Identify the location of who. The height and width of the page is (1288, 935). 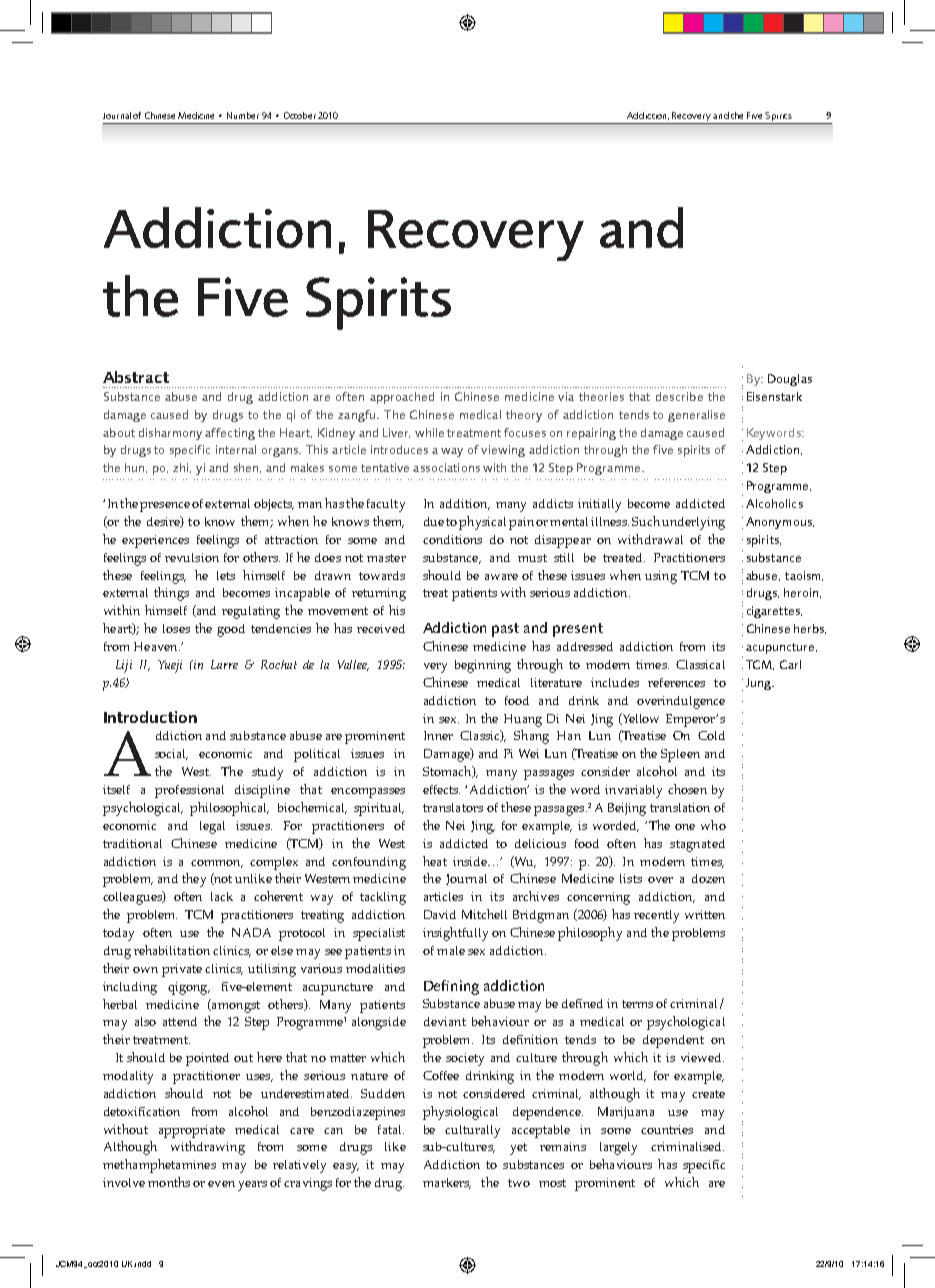
(713, 825).
